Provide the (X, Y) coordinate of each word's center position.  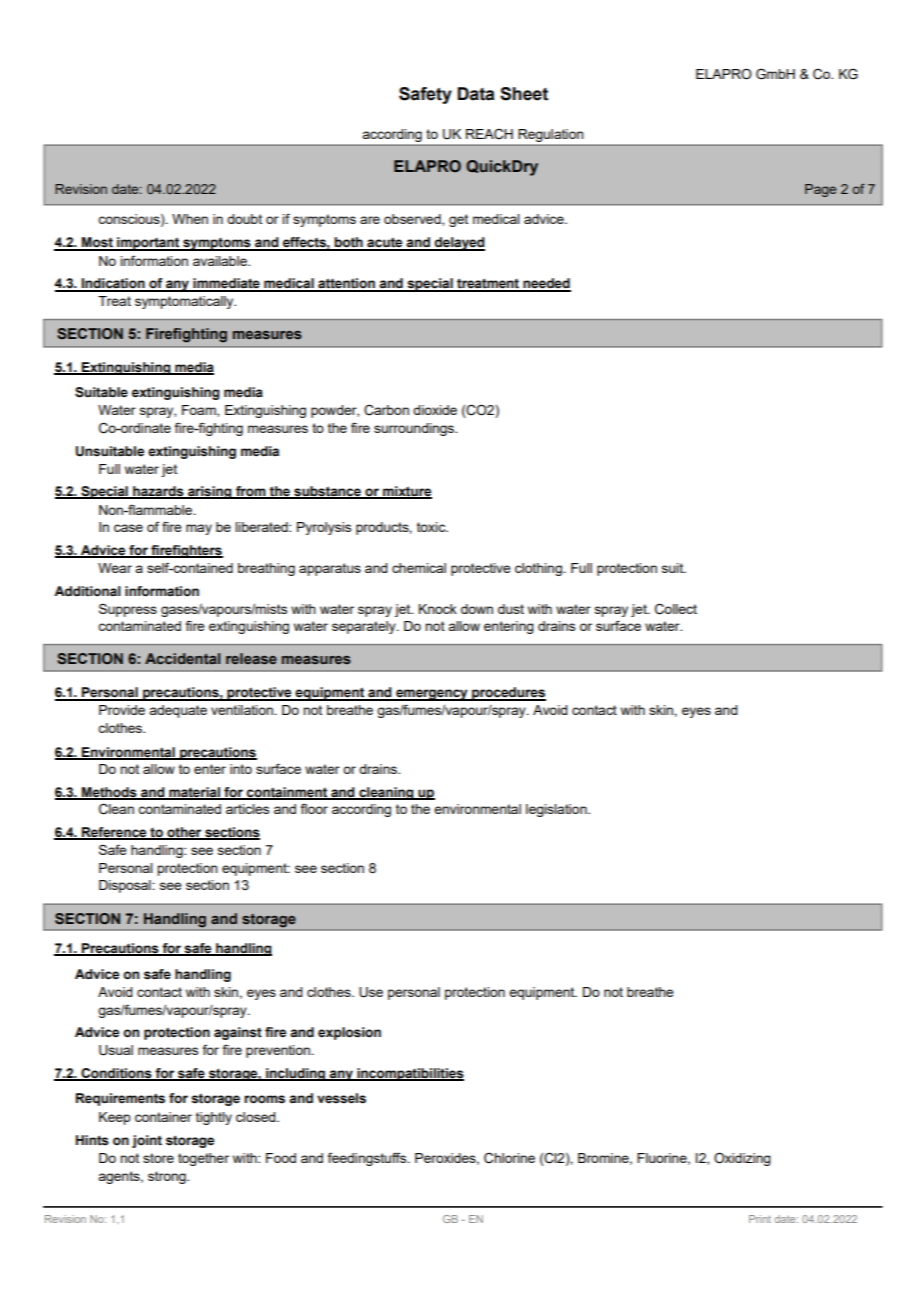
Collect (676, 609)
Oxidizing (742, 1159)
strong (168, 1177)
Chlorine (509, 1158)
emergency (432, 695)
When (190, 219)
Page (820, 190)
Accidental (182, 658)
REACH (489, 134)
